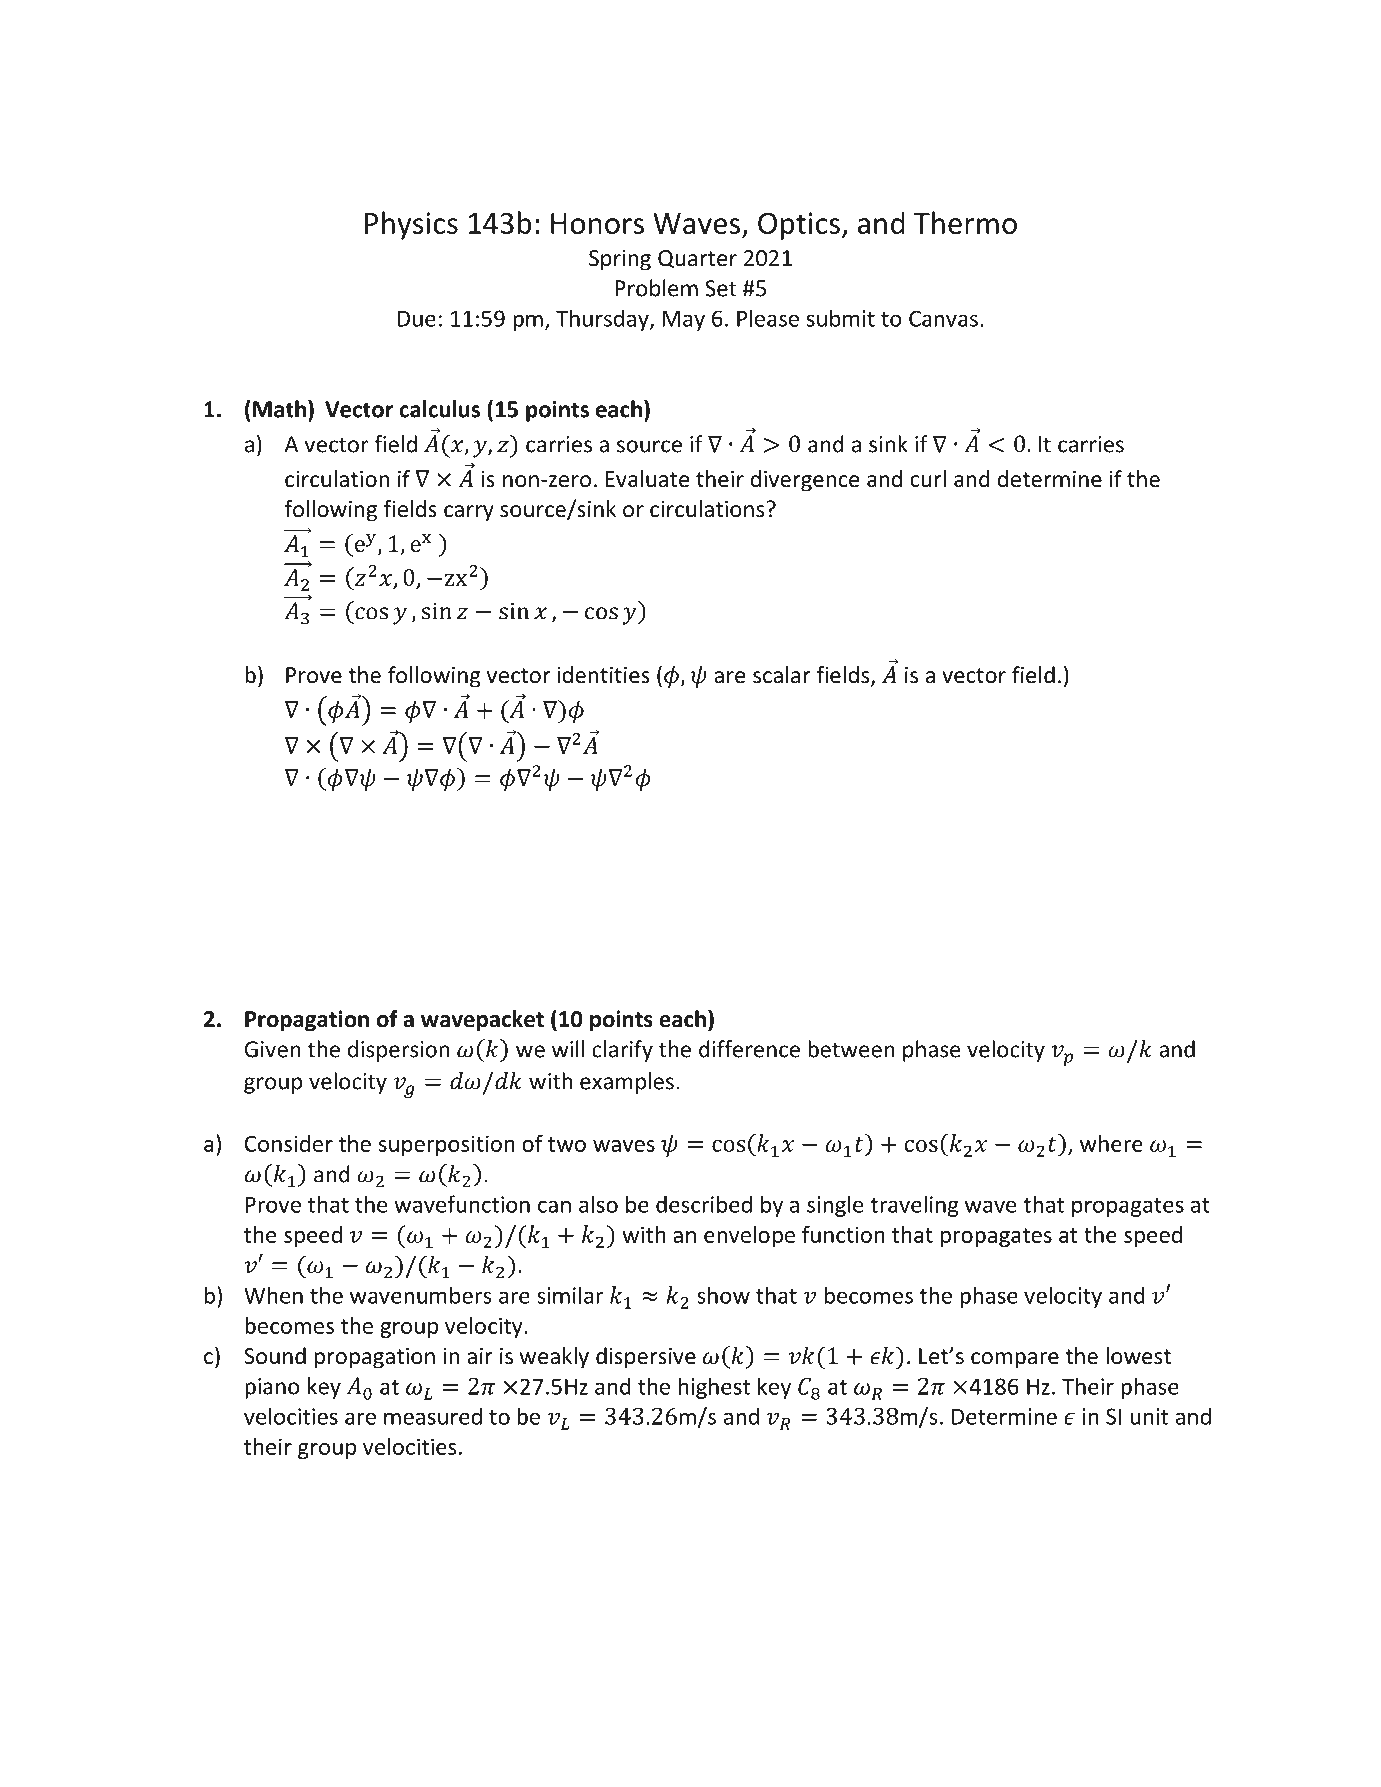 Image resolution: width=1381 pixels, height=1787 pixels. I want to click on carry, so click(469, 513).
